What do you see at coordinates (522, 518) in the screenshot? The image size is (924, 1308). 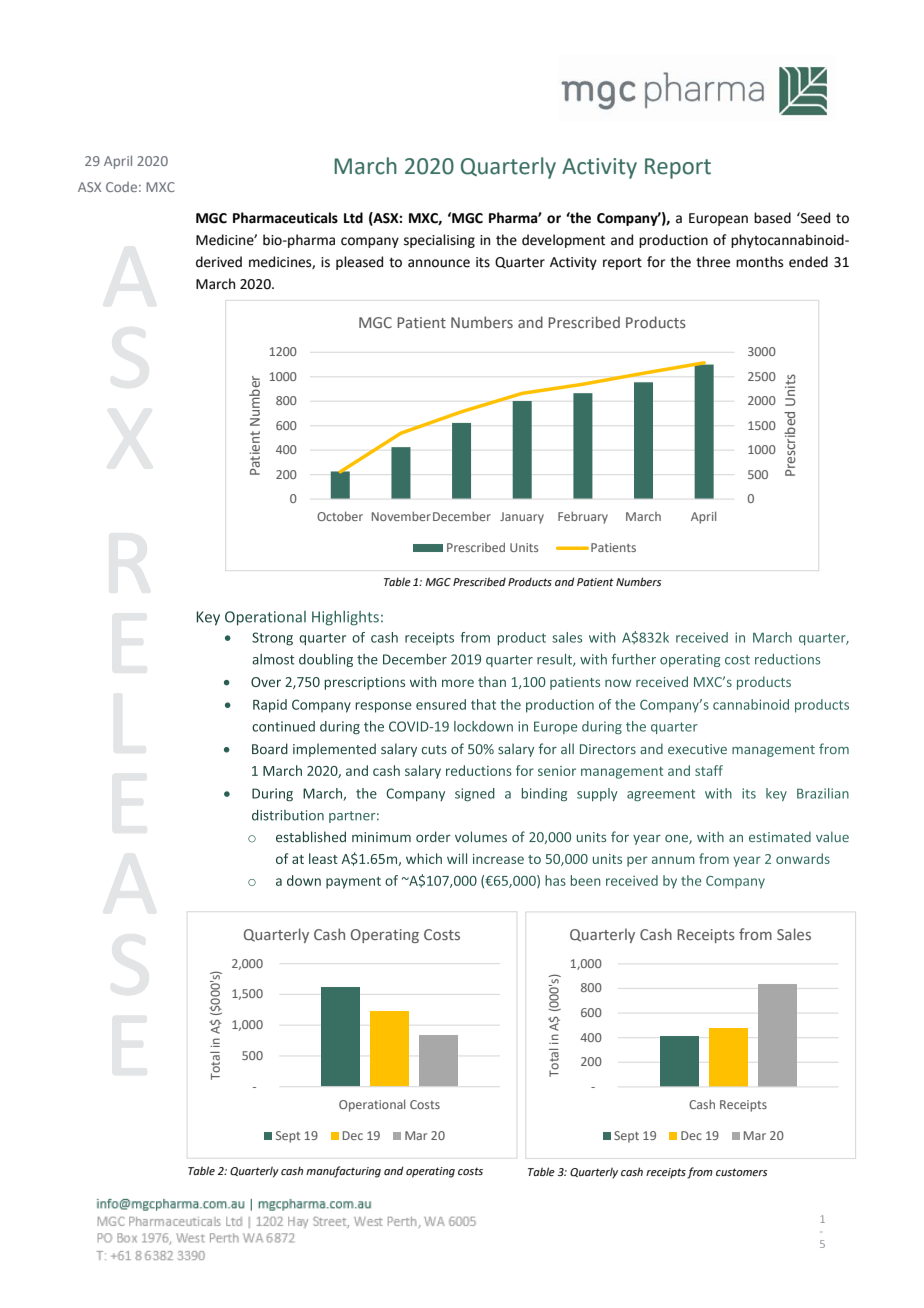 I see `January` at bounding box center [522, 518].
